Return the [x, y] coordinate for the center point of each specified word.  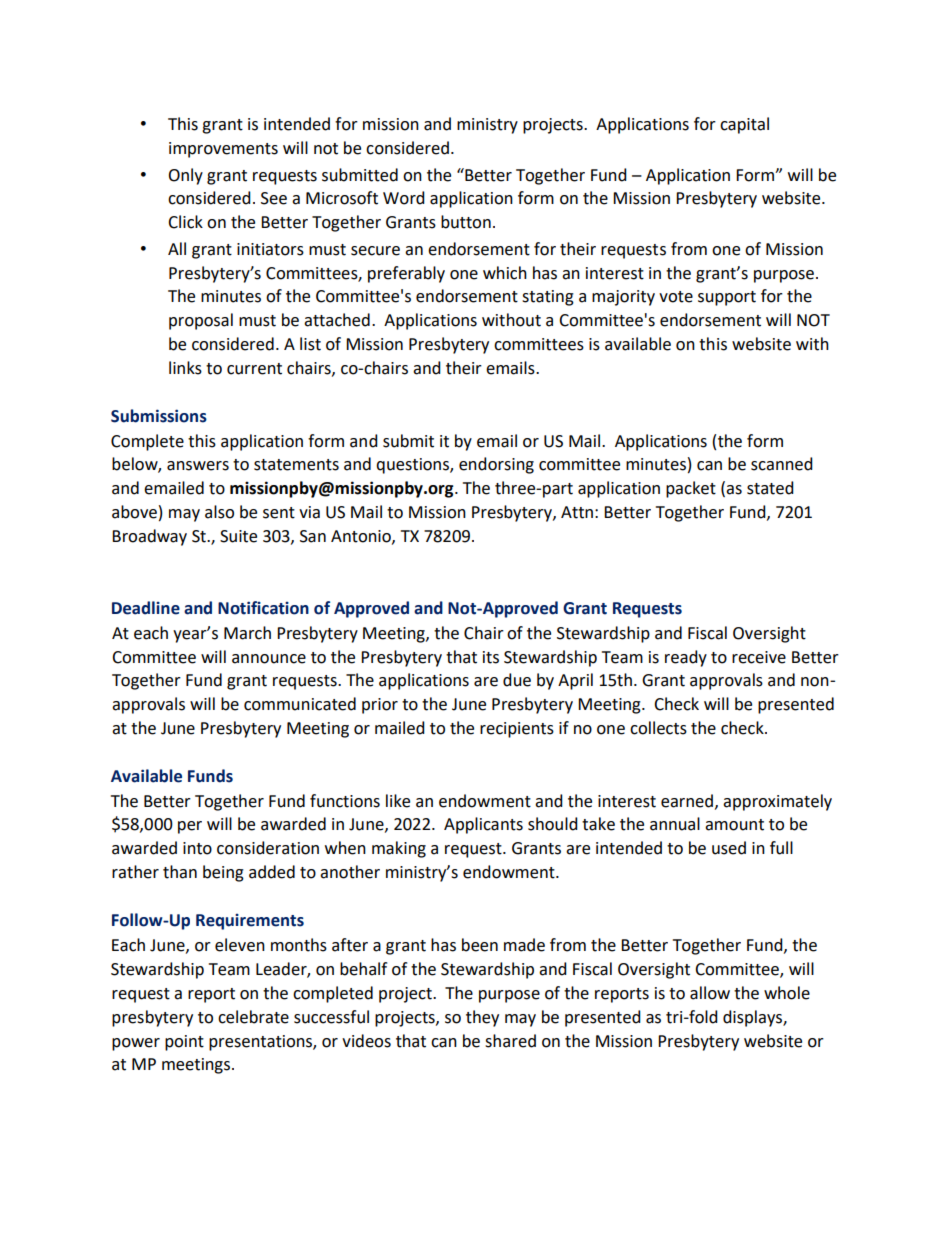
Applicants [483, 825]
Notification [263, 608]
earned [687, 801]
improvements [223, 150]
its [491, 657]
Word [404, 198]
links [185, 368]
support [727, 298]
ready [686, 658]
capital [744, 125]
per [190, 827]
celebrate [253, 1017]
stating [548, 298]
